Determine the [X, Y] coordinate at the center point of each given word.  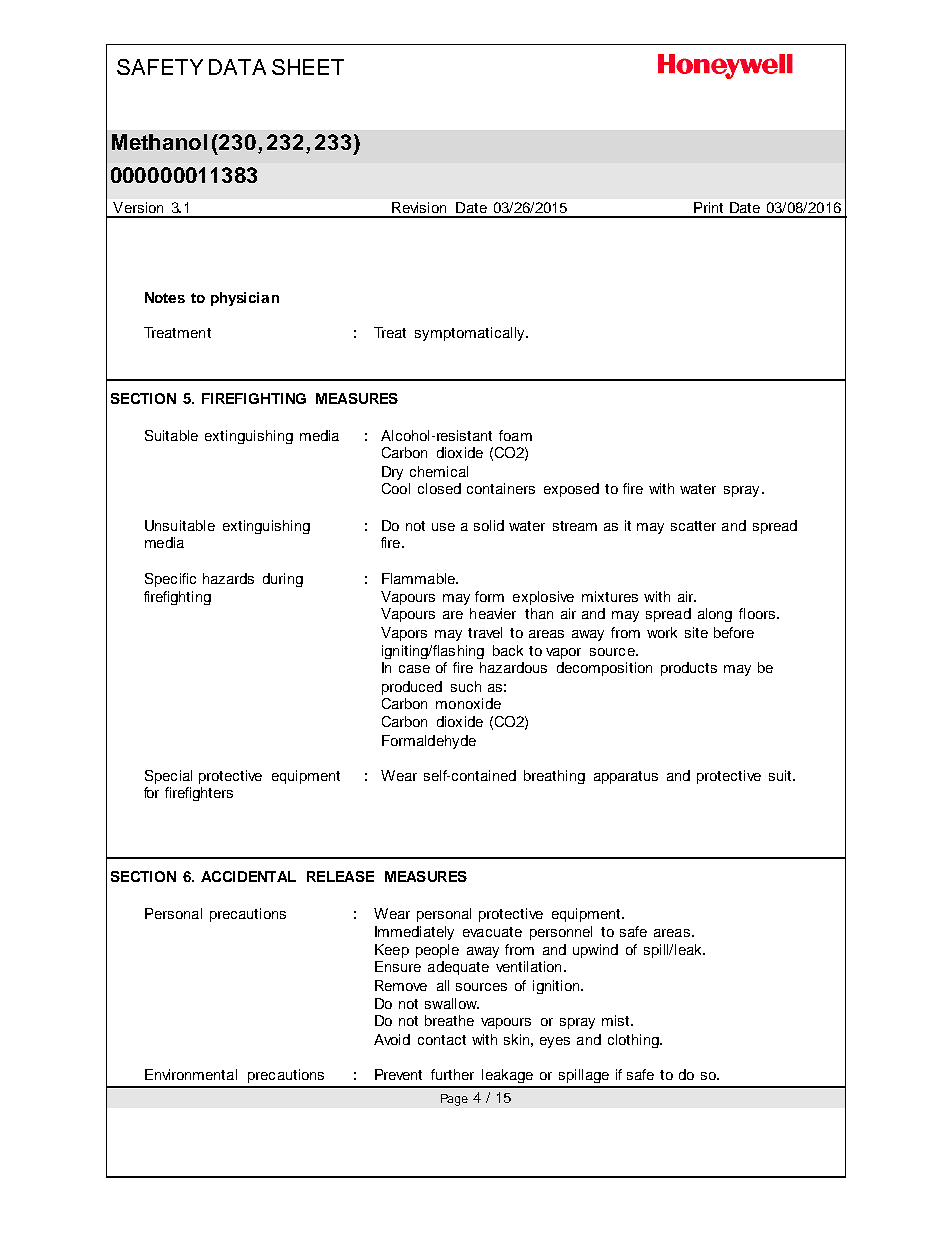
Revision [419, 207]
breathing [554, 777]
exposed [571, 490]
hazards [228, 578]
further [452, 1074]
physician [245, 299]
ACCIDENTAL [248, 876]
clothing [634, 1041]
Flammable [419, 578]
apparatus [626, 777]
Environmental [191, 1074]
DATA [237, 67]
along [715, 615]
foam [515, 435]
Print [708, 207]
